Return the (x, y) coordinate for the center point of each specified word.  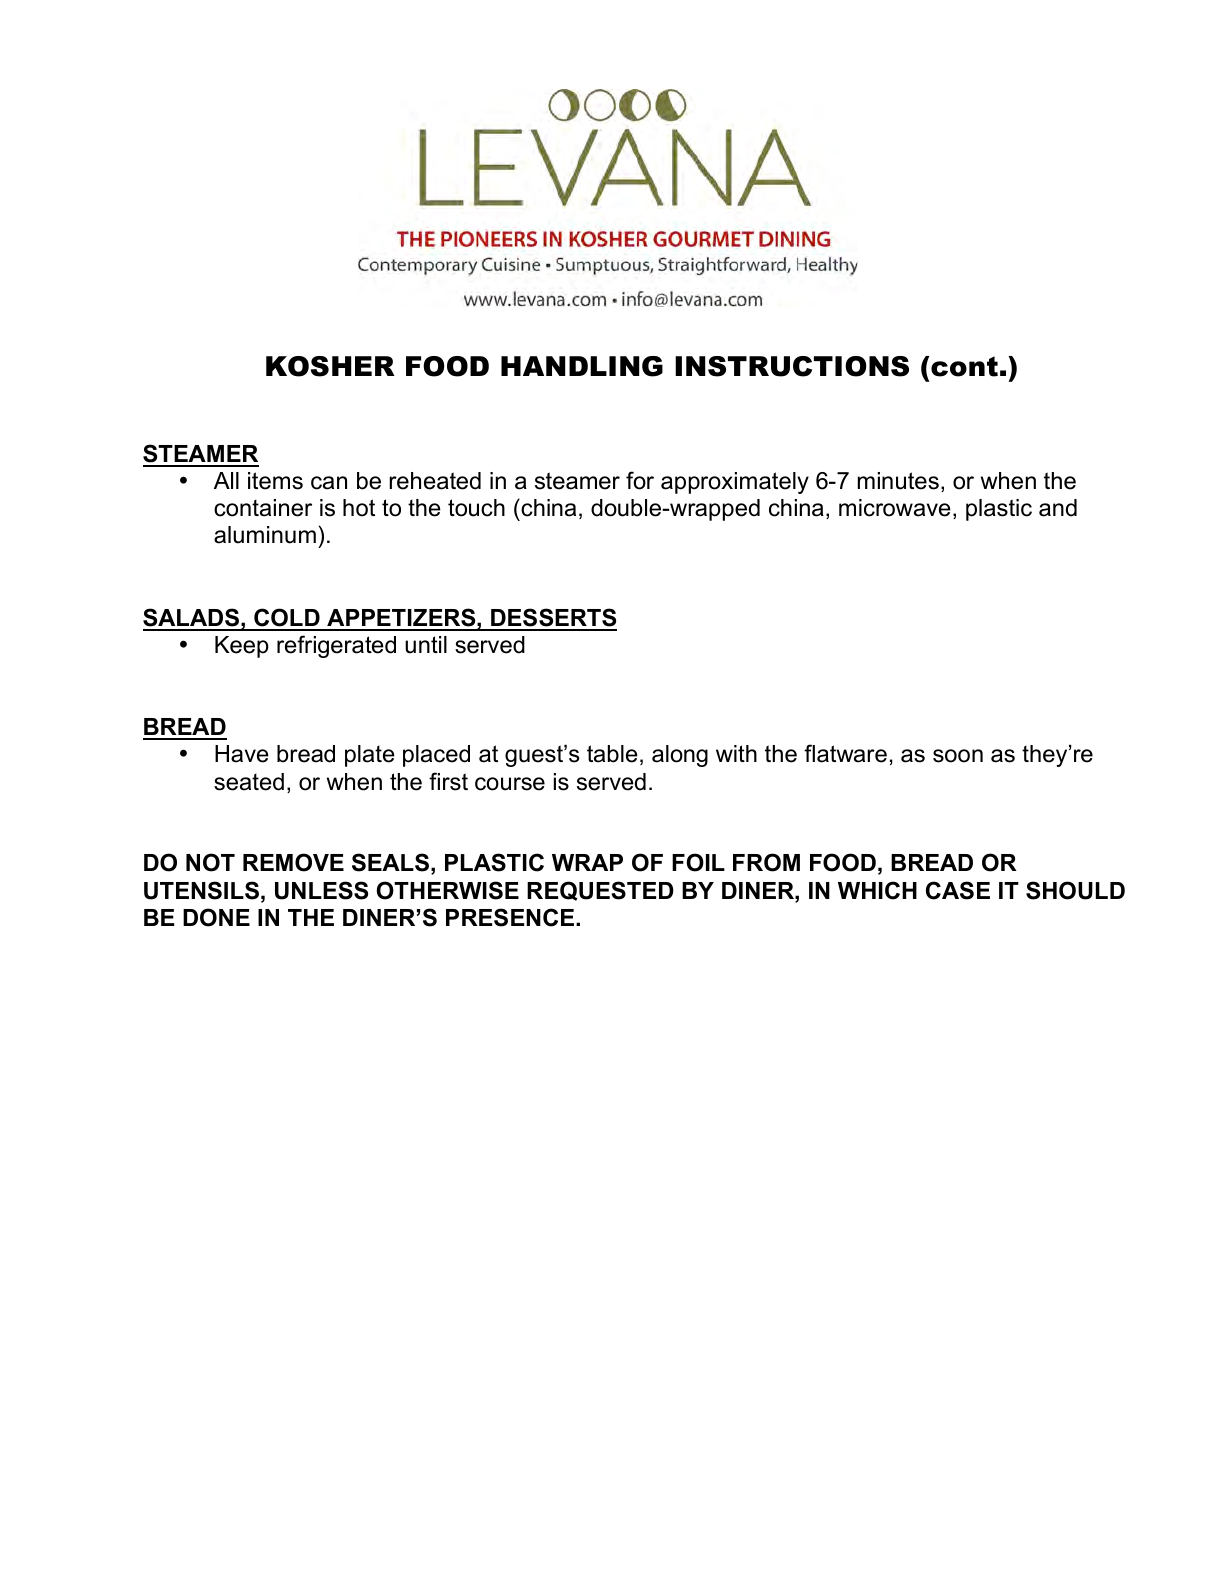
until (426, 645)
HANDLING (582, 366)
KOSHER (330, 366)
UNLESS (321, 890)
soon (958, 756)
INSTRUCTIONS (792, 366)
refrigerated (336, 646)
